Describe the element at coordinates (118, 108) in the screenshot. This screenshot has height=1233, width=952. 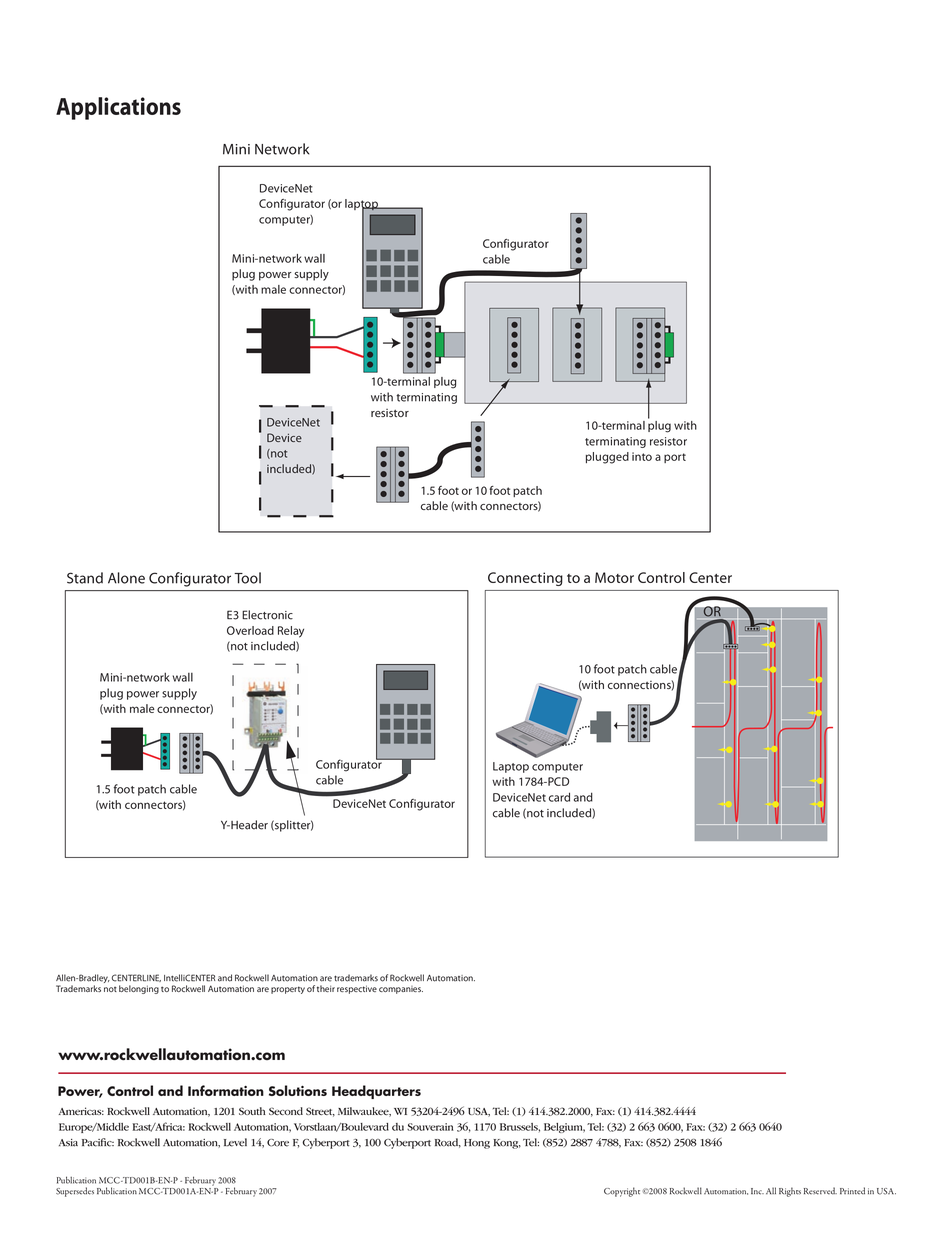
I see `Applications` at that location.
